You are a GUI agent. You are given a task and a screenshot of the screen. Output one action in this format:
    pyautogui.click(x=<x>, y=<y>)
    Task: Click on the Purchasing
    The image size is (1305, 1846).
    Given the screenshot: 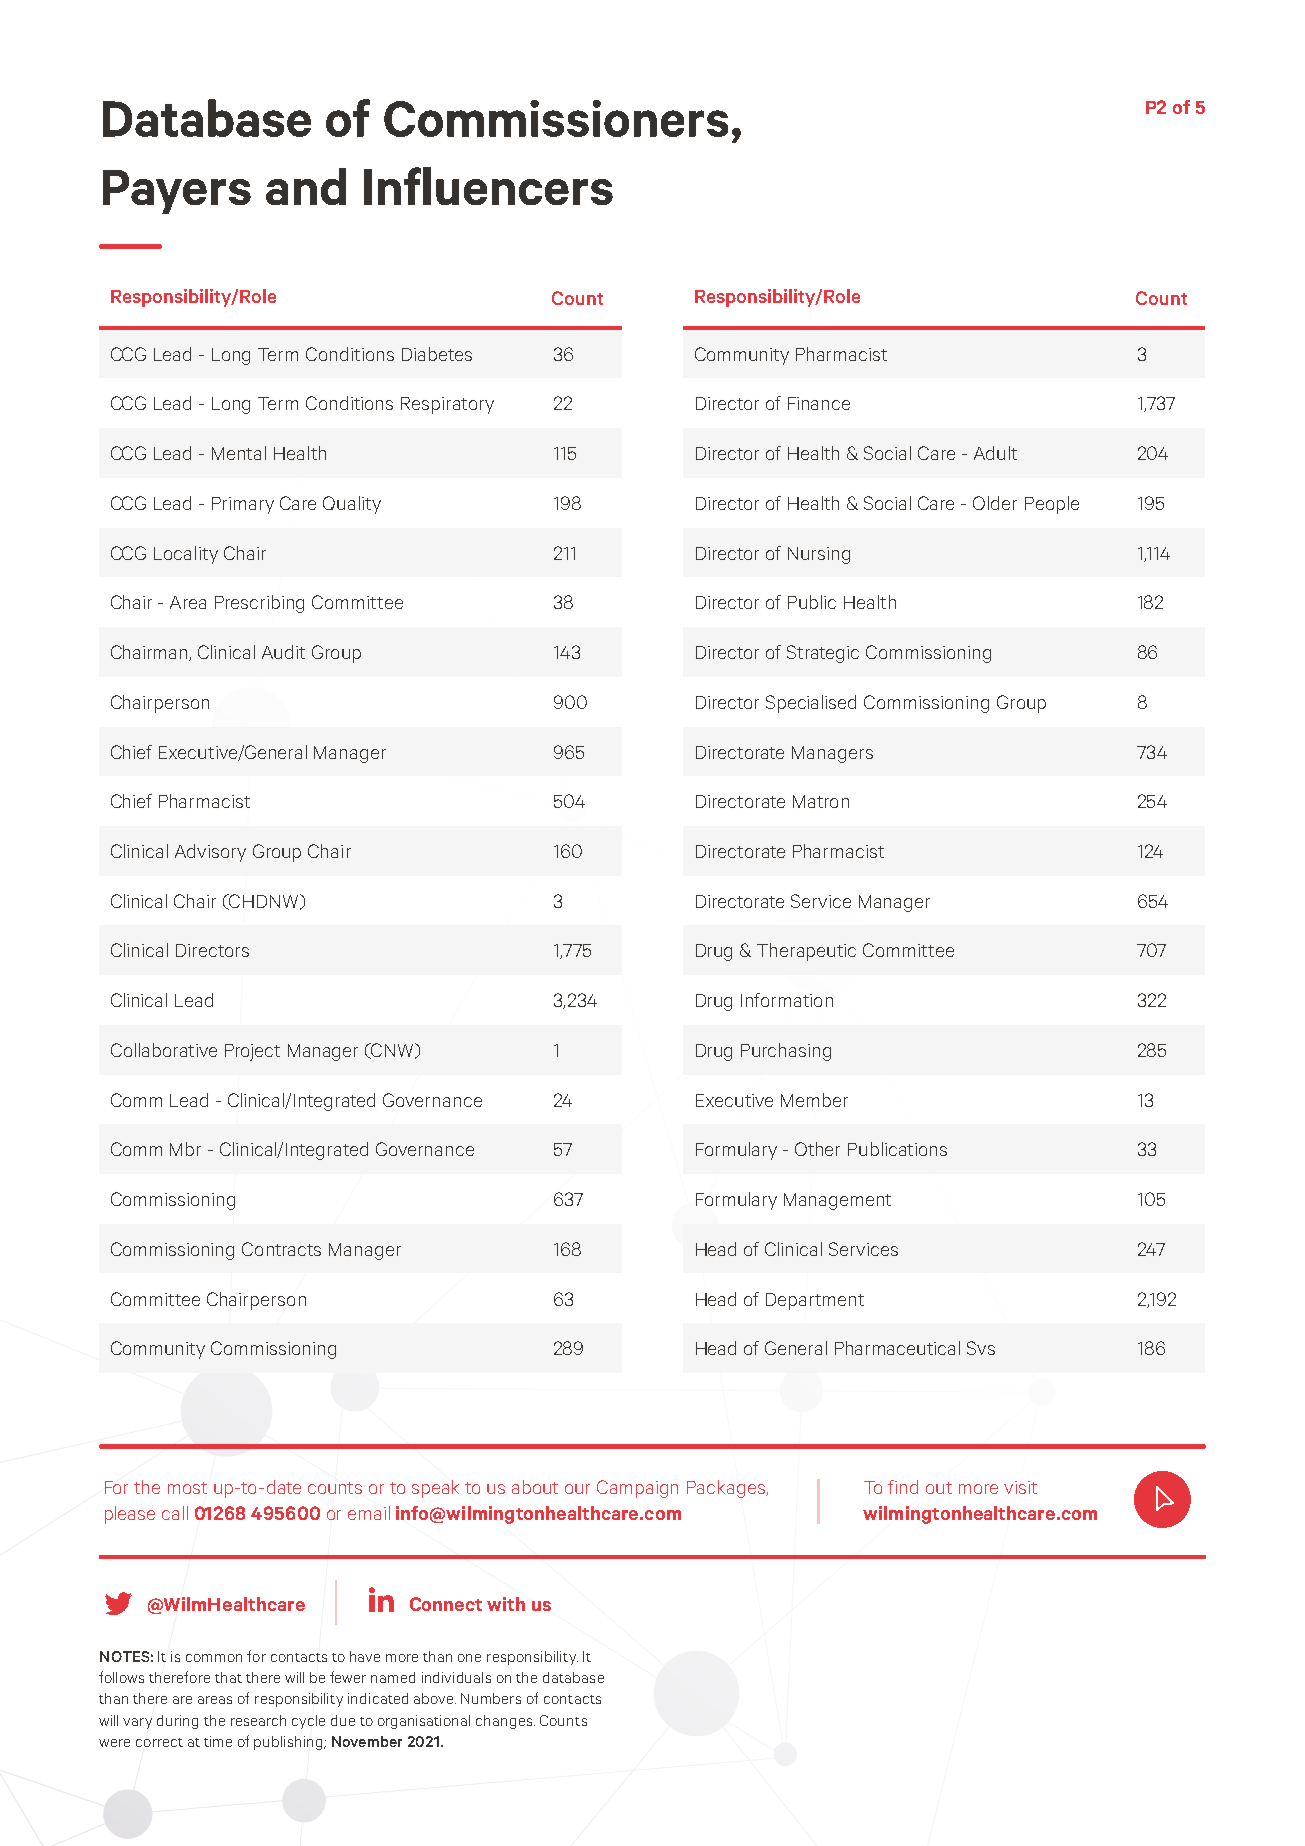 What is the action you would take?
    pyautogui.click(x=786, y=1052)
